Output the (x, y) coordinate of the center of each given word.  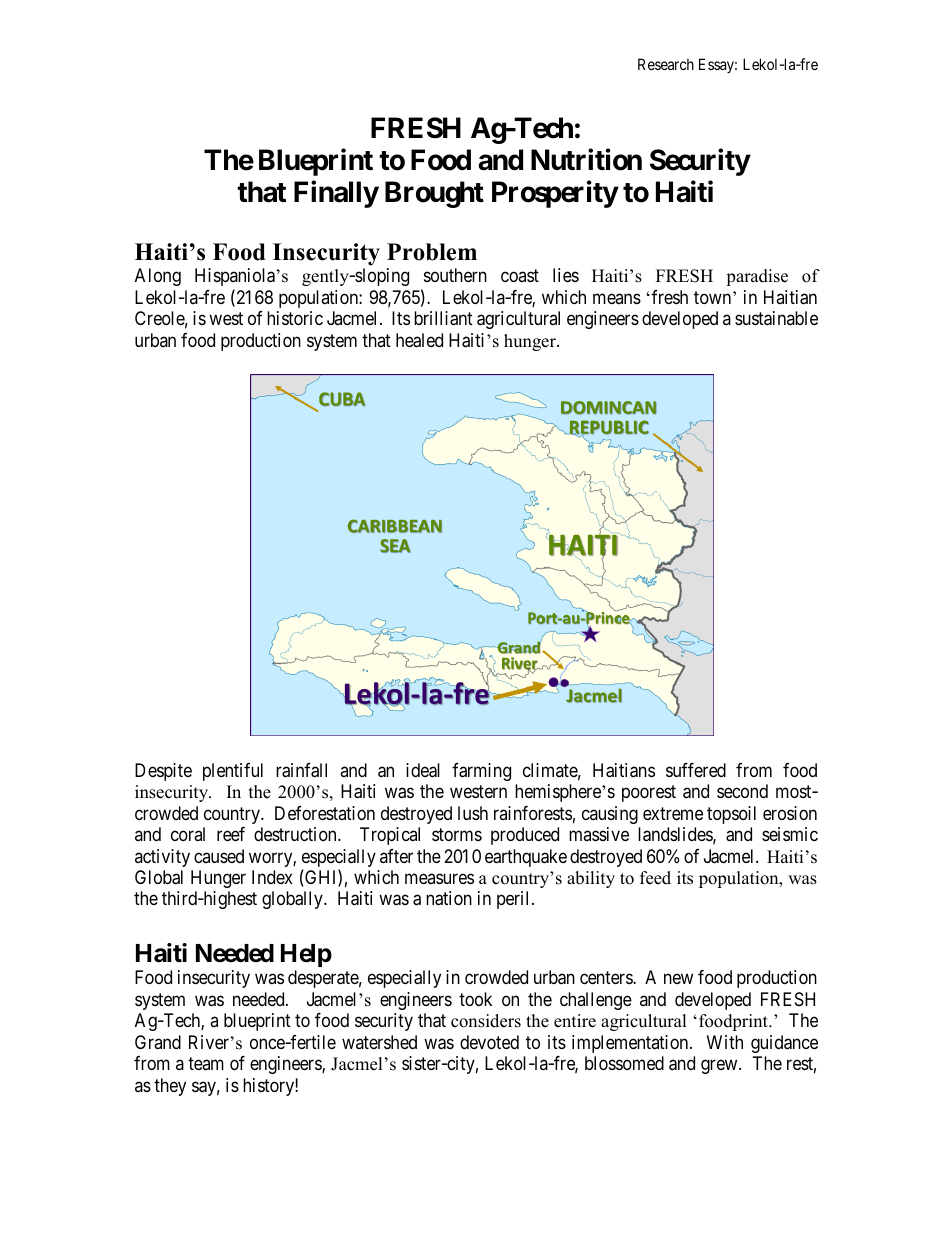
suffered (696, 770)
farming (481, 772)
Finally (336, 194)
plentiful (233, 772)
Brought (434, 194)
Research (666, 64)
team (206, 1063)
